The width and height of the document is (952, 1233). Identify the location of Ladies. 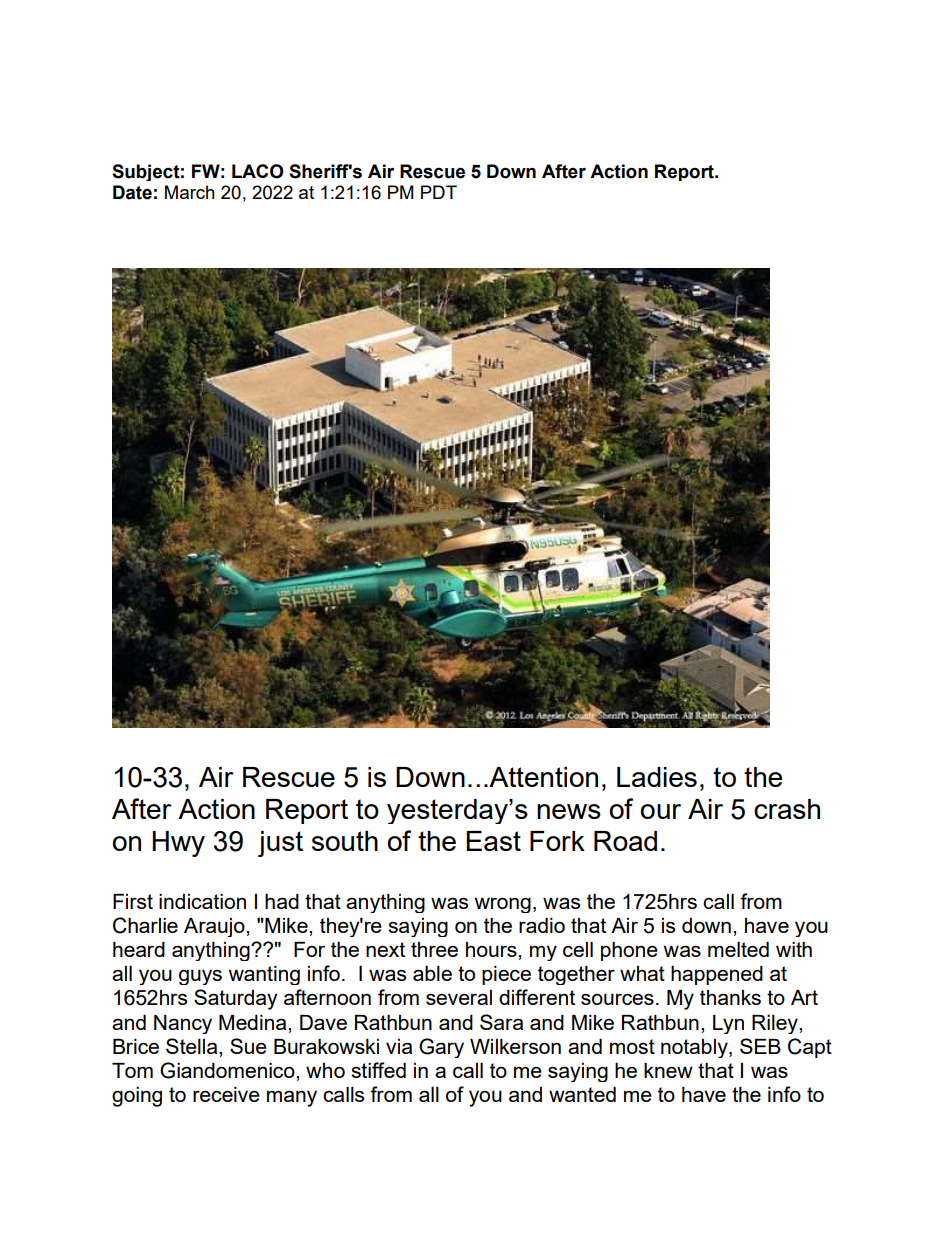
(657, 777).
